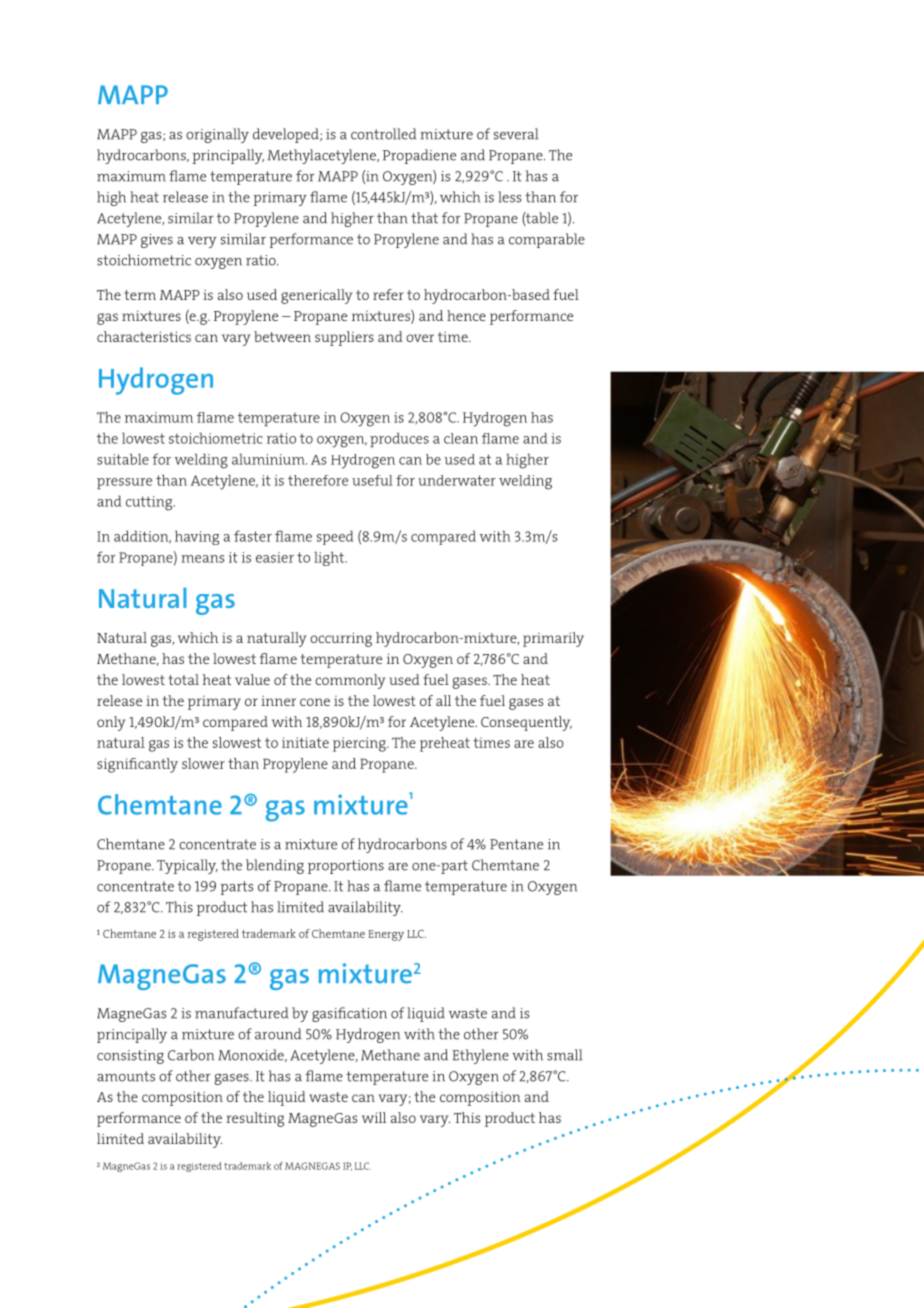 Image resolution: width=924 pixels, height=1308 pixels. I want to click on amounts, so click(126, 1076).
